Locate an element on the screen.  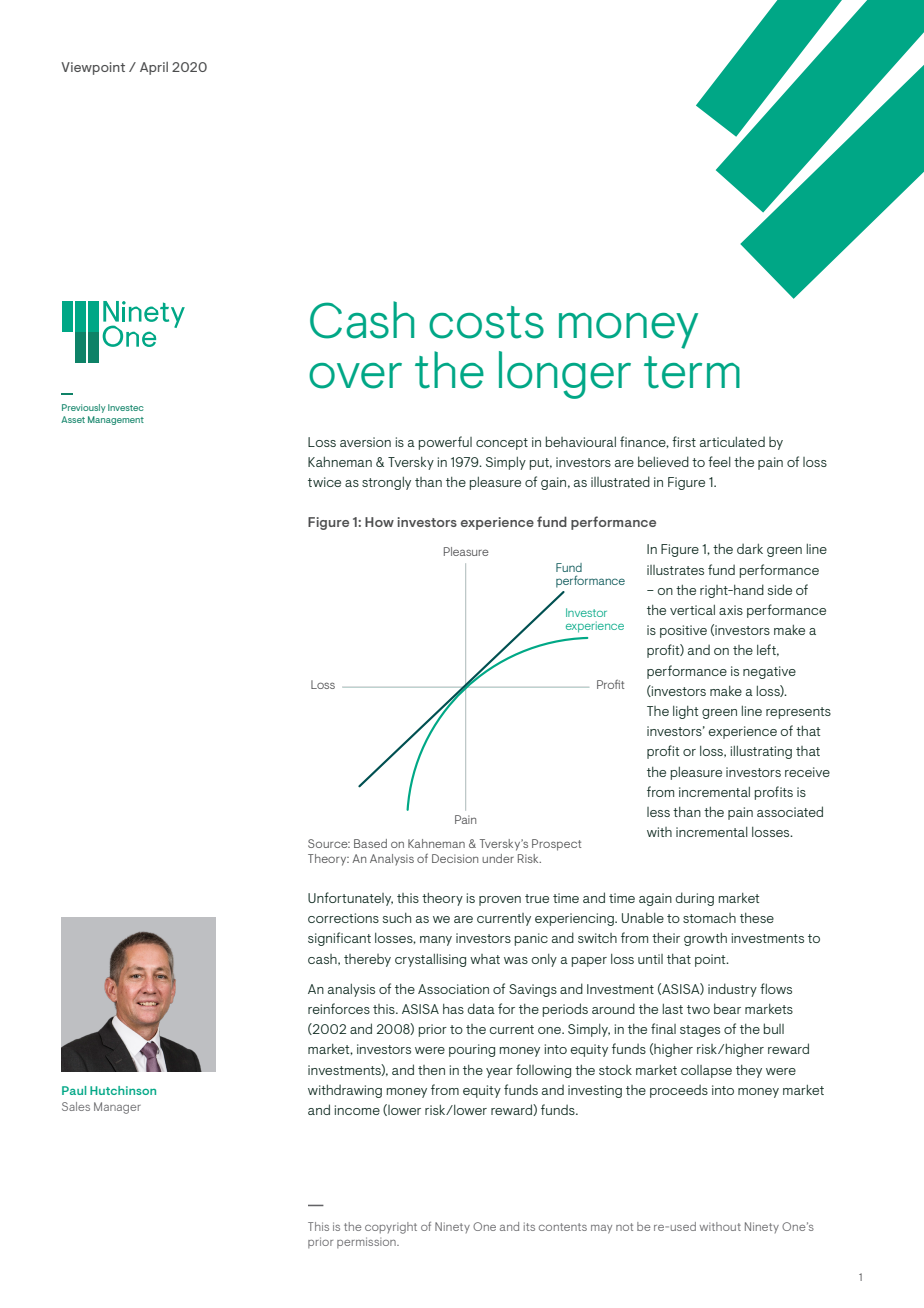
term is located at coordinates (692, 372).
